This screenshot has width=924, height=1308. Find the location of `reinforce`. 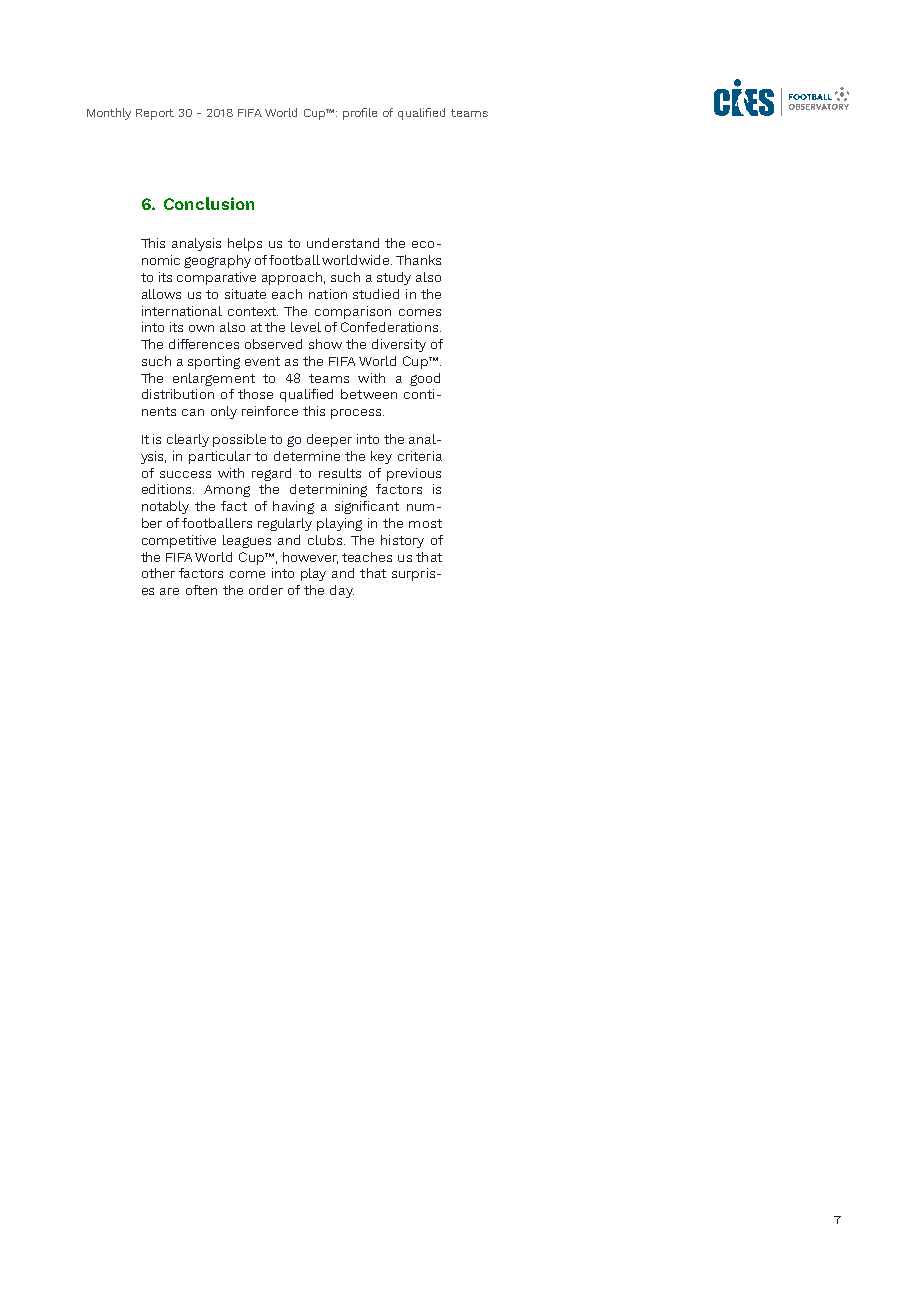

reinforce is located at coordinates (270, 411).
